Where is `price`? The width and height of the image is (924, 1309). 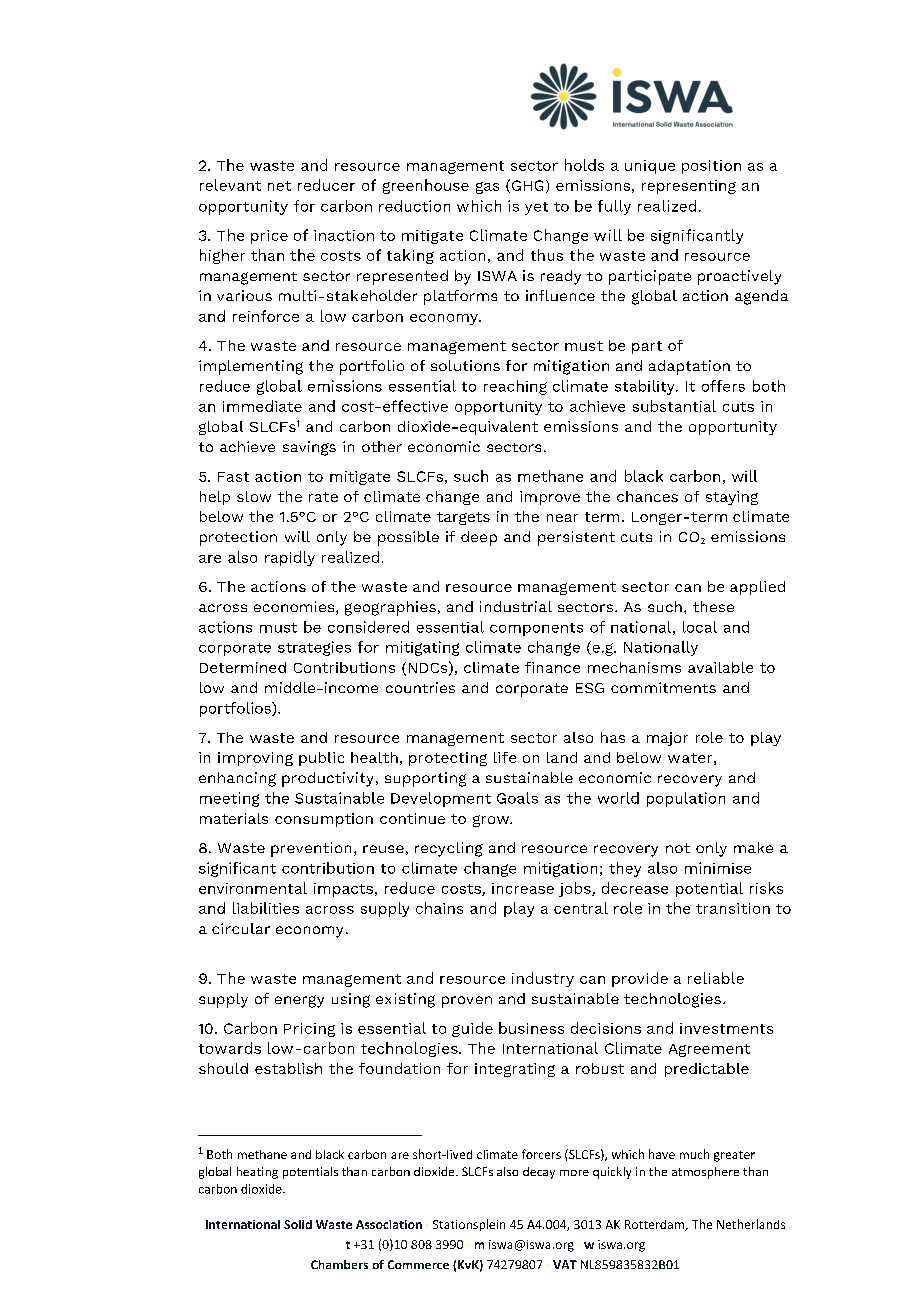
price is located at coordinates (269, 237).
